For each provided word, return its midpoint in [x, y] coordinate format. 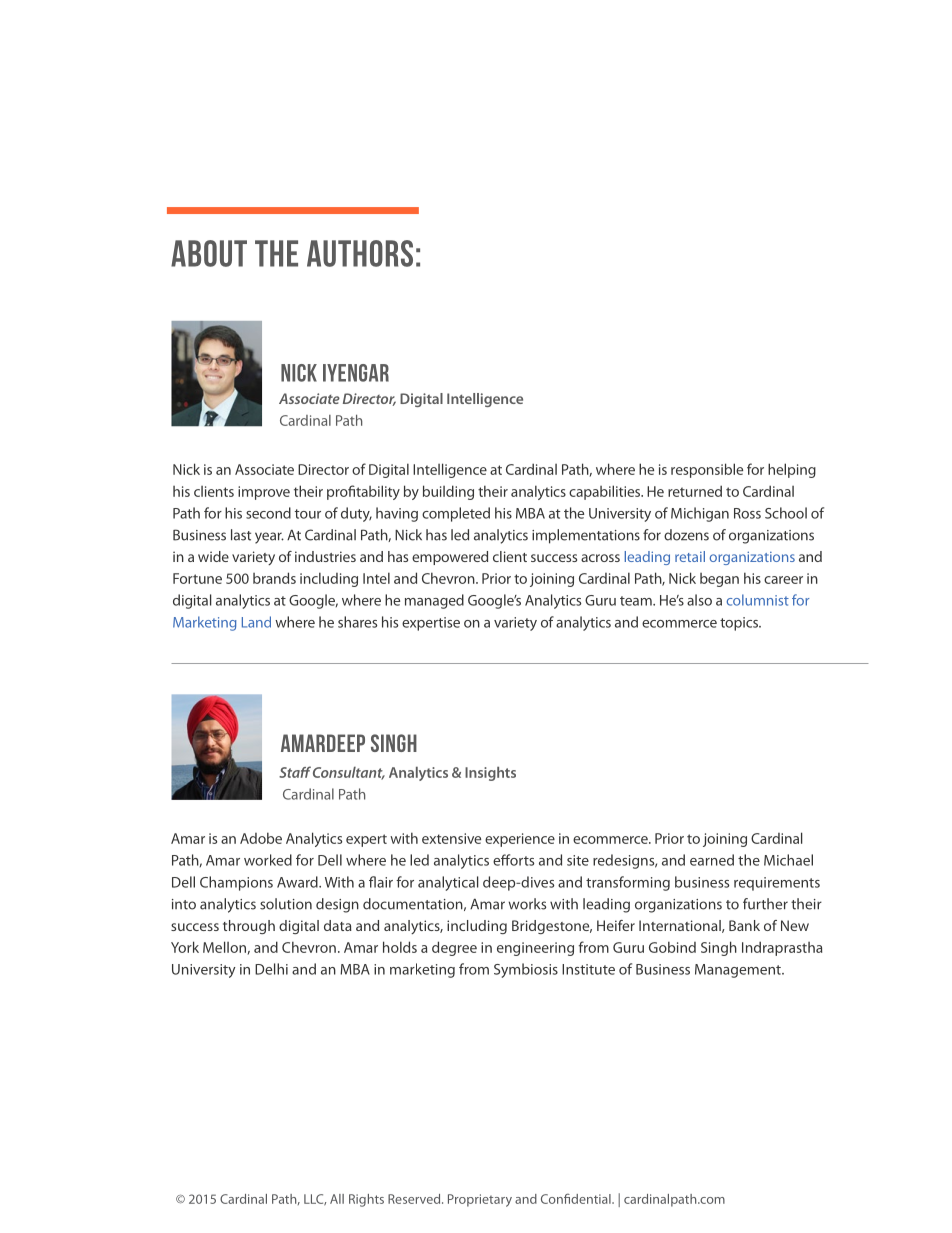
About [209, 253]
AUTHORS [360, 253]
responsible [707, 470]
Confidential [577, 1198]
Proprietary [480, 1200]
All [337, 1199]
